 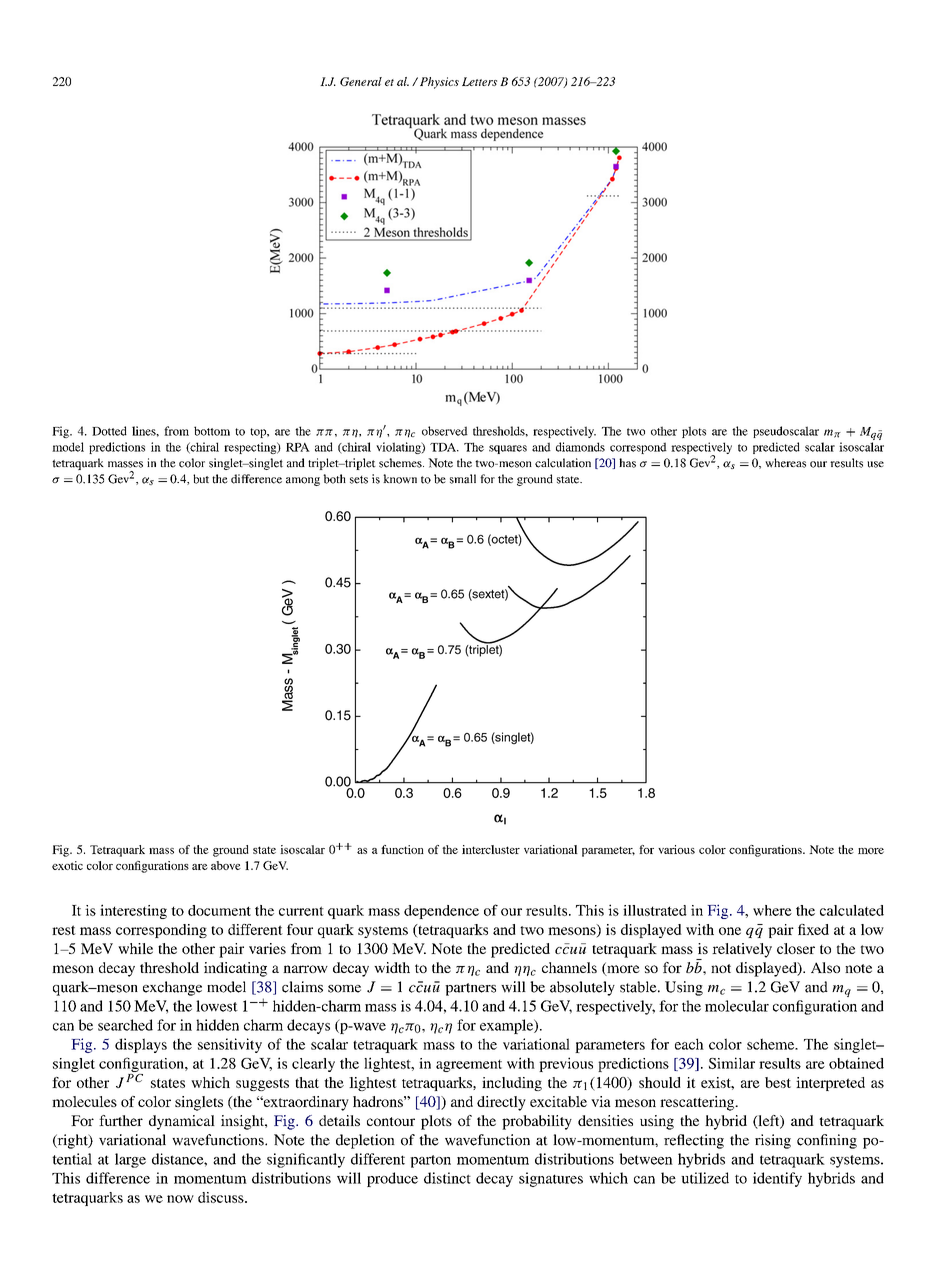 What do you see at coordinates (875, 464) in the document?
I see `use` at bounding box center [875, 464].
